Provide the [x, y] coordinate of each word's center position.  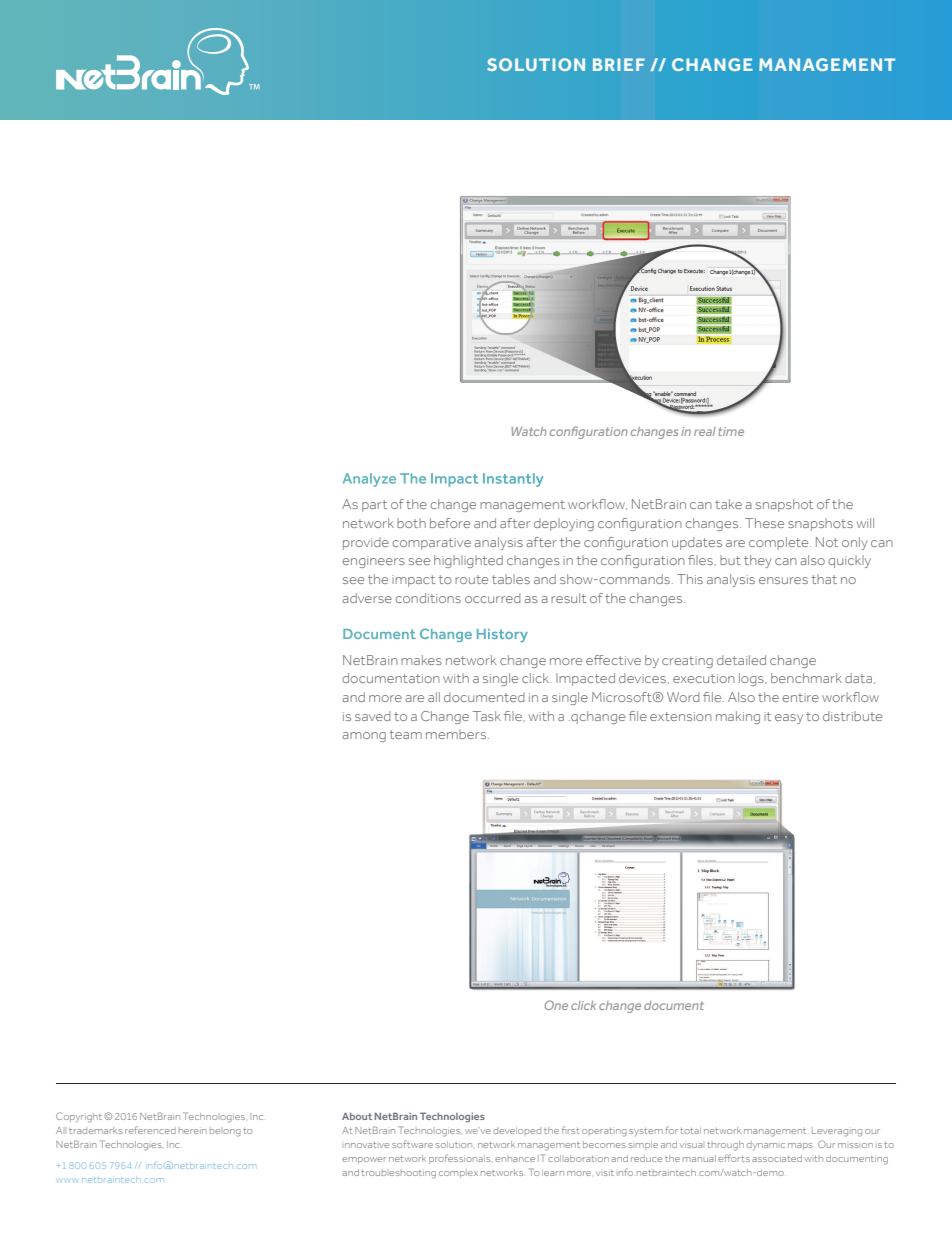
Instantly [513, 480]
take [728, 504]
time [731, 431]
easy [789, 719]
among [364, 737]
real [705, 431]
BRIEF [619, 64]
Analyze [369, 480]
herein [193, 1131]
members [457, 734]
